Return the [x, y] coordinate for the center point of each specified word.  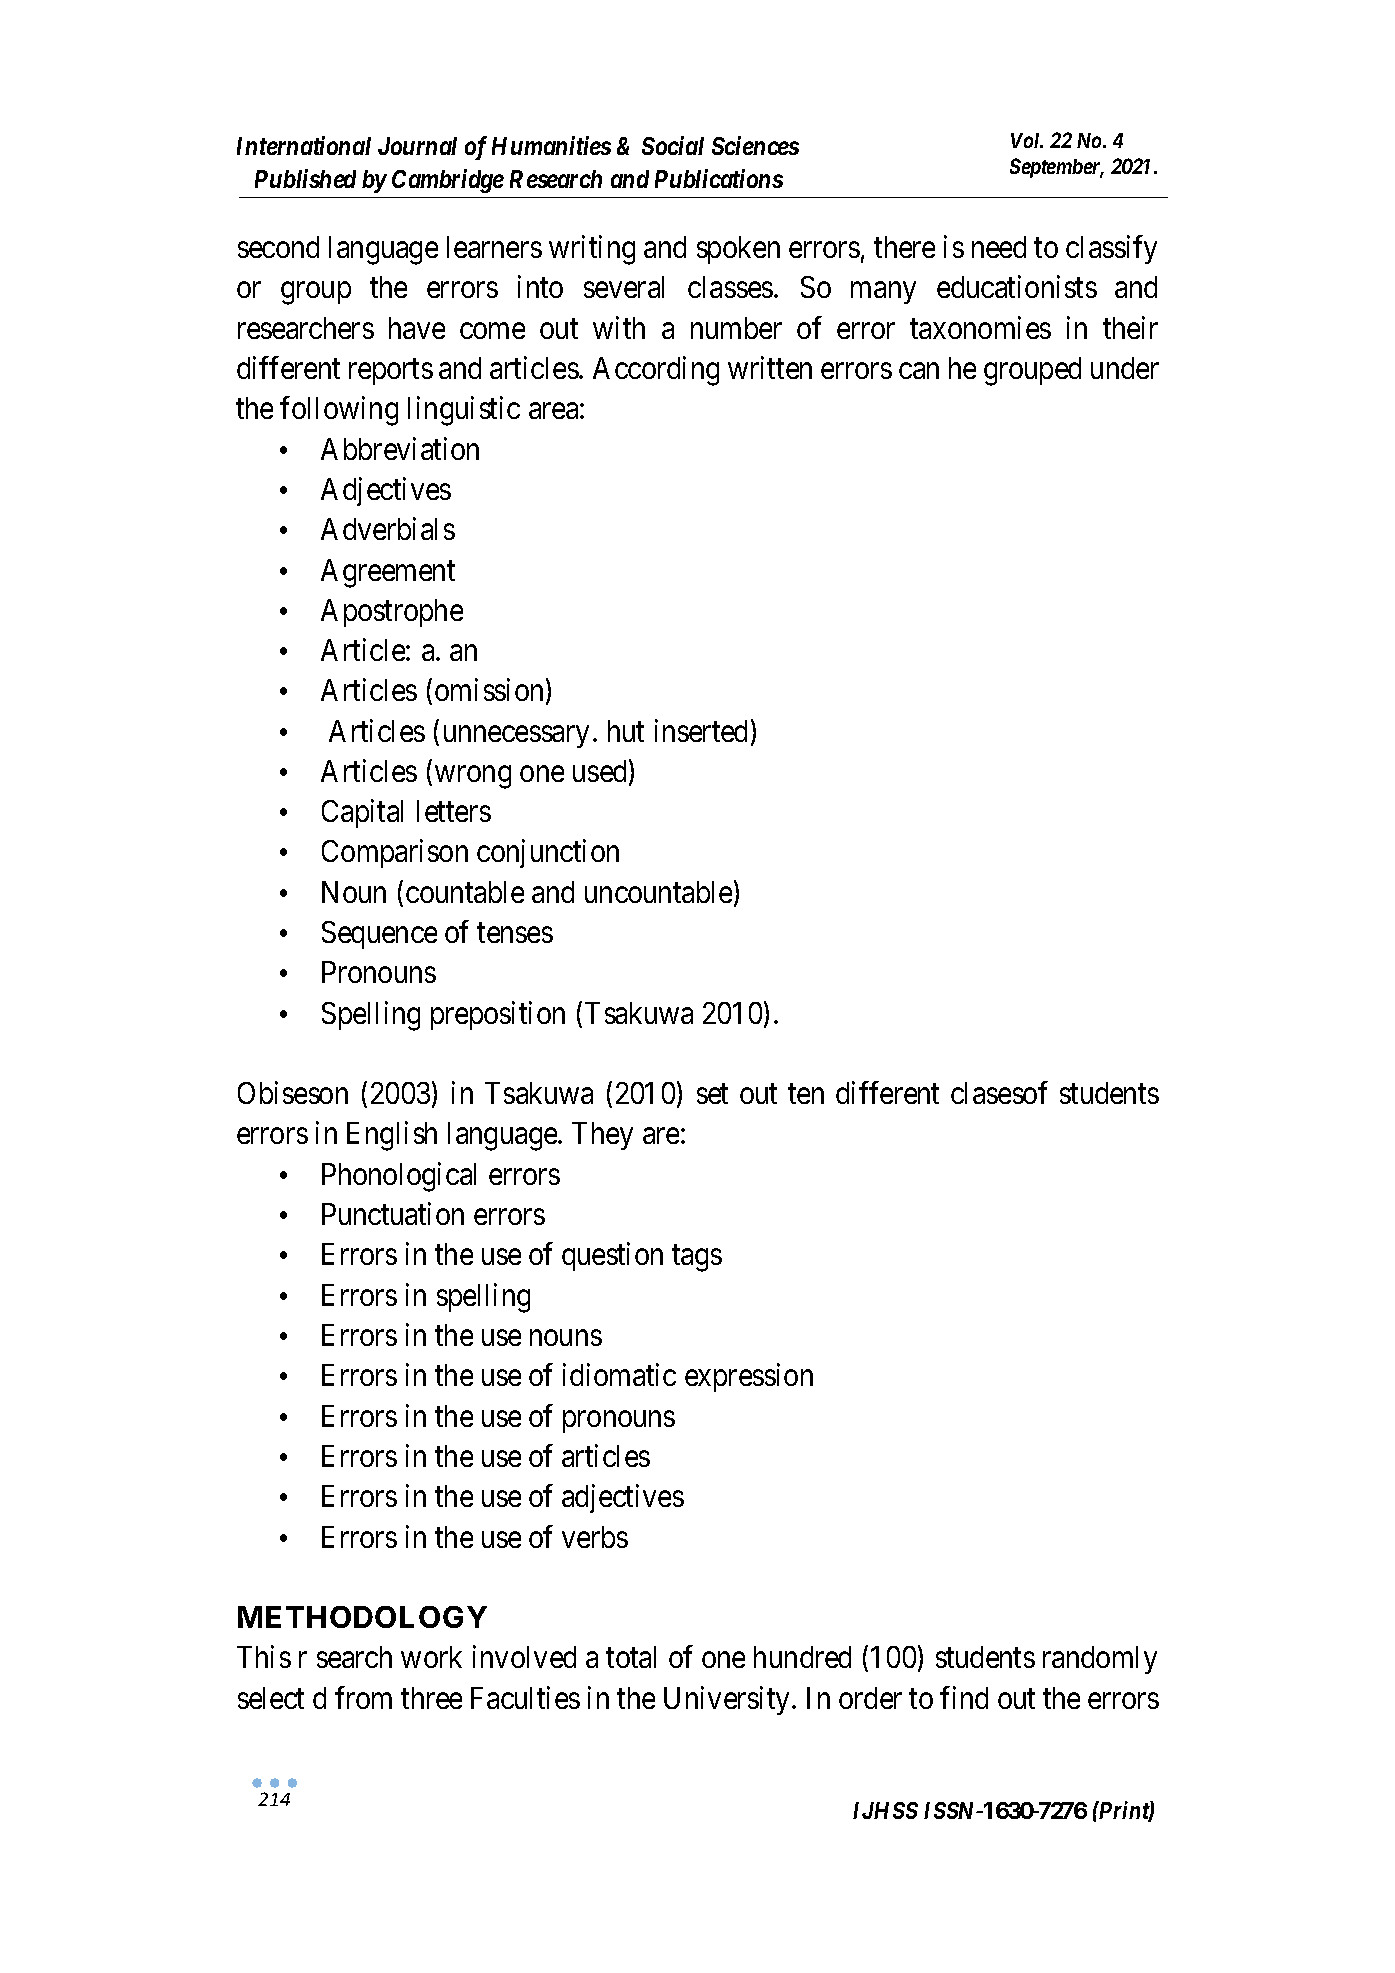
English [392, 1136]
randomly [1100, 1660]
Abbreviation [400, 448]
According [656, 371]
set [712, 1094]
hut [626, 731]
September [1056, 168]
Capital [362, 813]
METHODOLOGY [362, 1617]
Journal [417, 146]
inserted [701, 730]
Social [673, 145]
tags [697, 1259]
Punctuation [393, 1213]
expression [749, 1378]
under [1125, 368]
